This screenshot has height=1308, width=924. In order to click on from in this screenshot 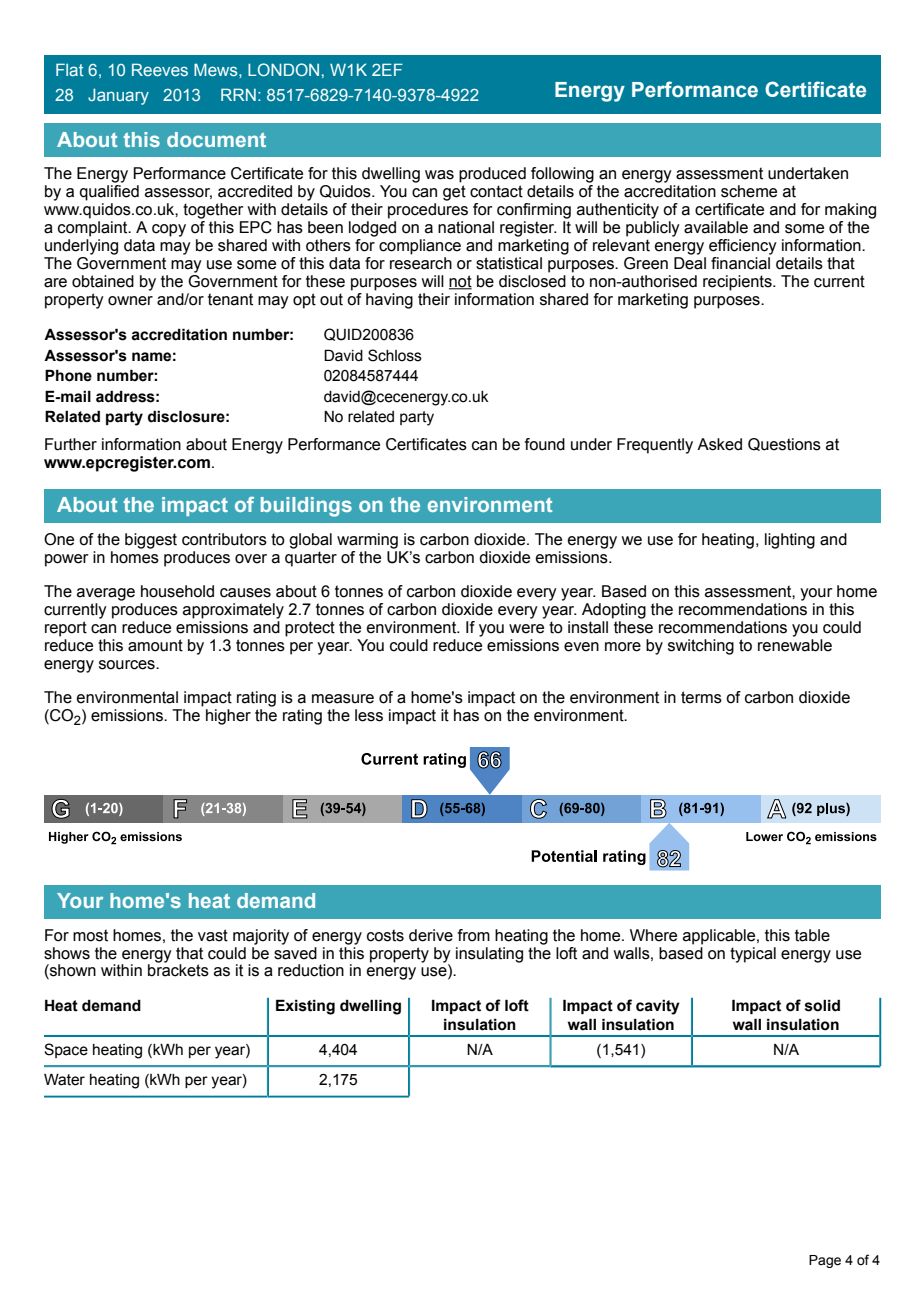, I will do `click(474, 935)`.
